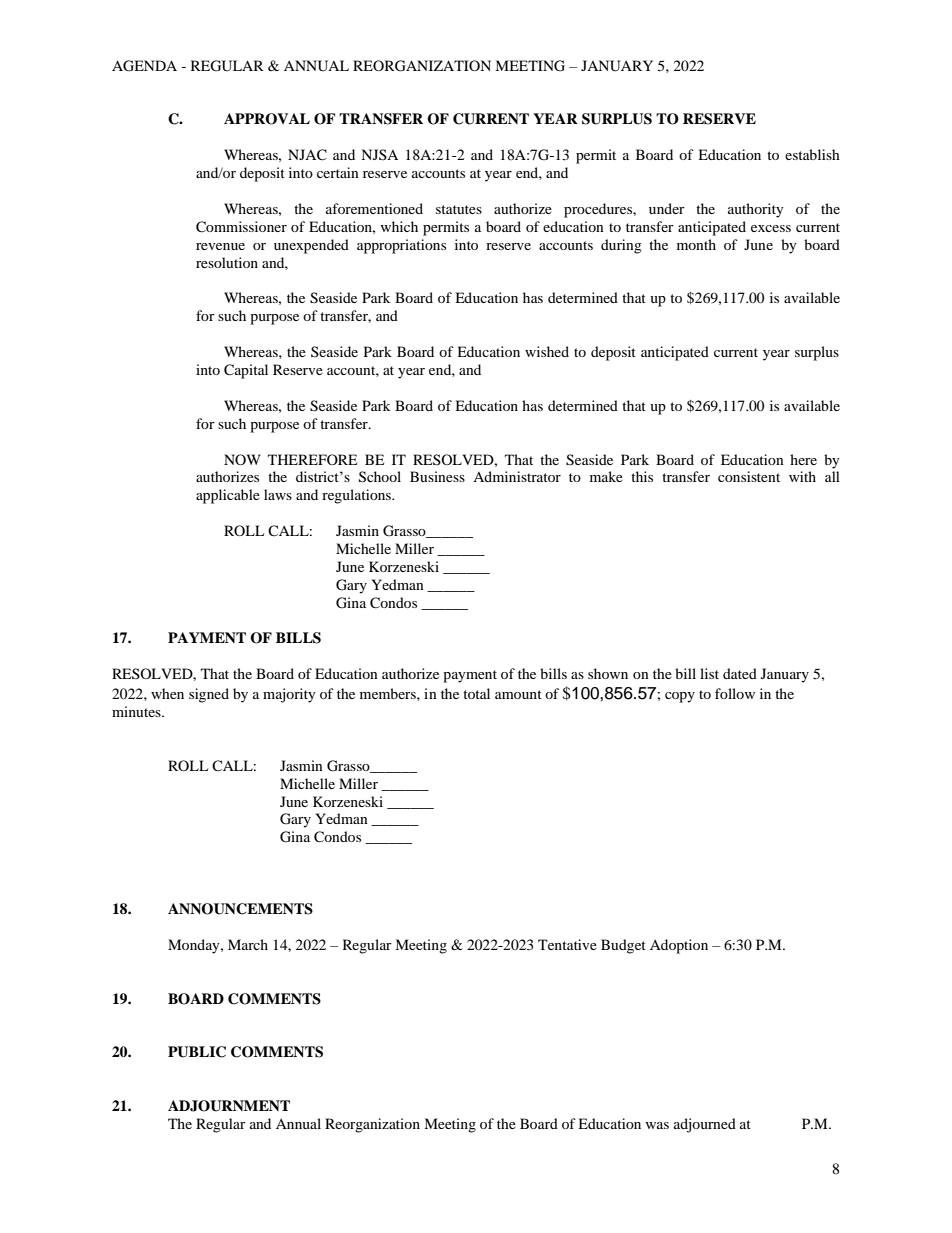 This page has width=952, height=1233. I want to click on total, so click(476, 693).
